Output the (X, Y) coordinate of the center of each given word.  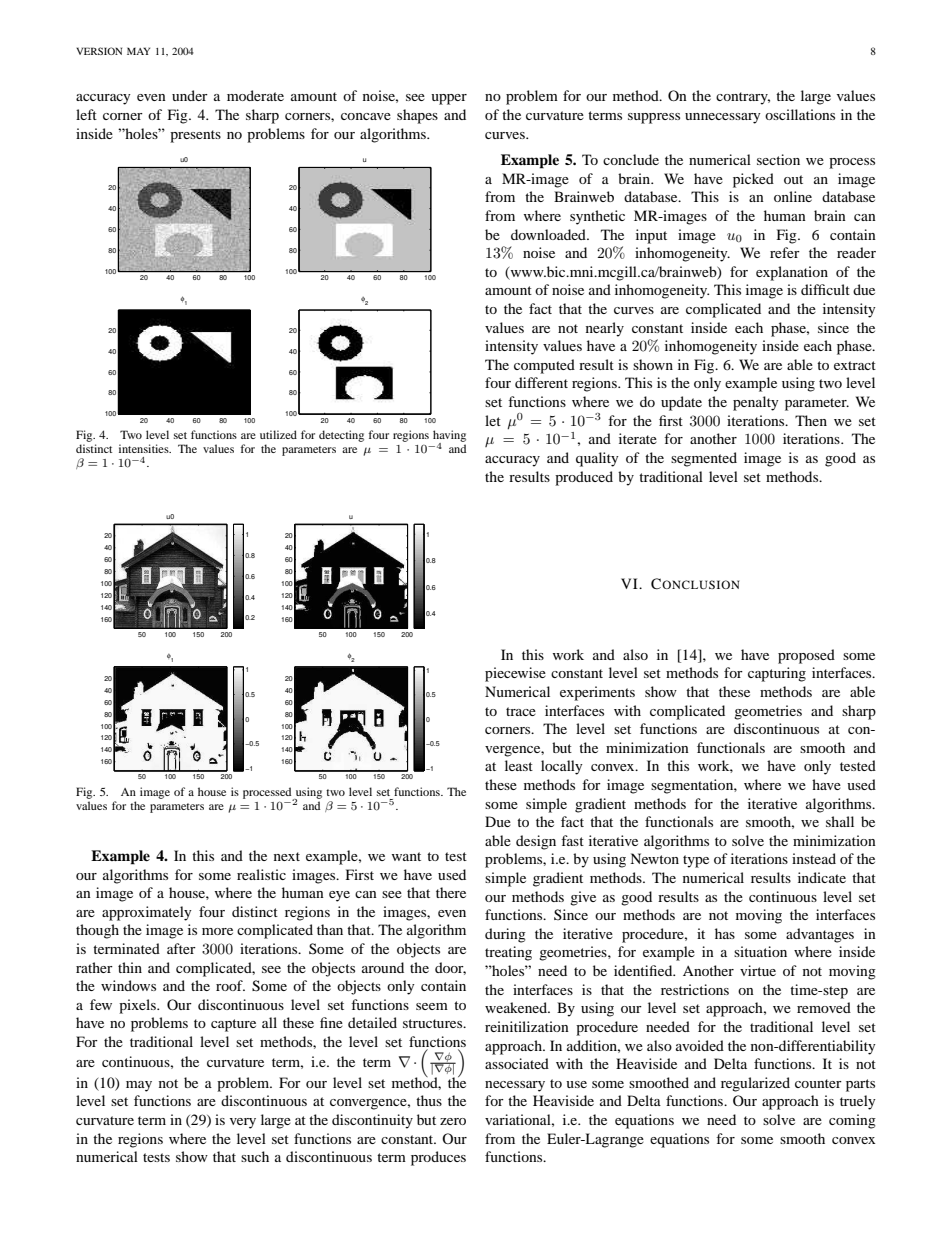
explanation (792, 273)
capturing (777, 674)
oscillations (800, 114)
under (190, 95)
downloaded (549, 234)
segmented (704, 459)
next (287, 856)
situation (760, 951)
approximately (147, 913)
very (243, 1123)
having (449, 437)
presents (195, 136)
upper (449, 99)
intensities (145, 448)
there (451, 892)
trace (521, 711)
